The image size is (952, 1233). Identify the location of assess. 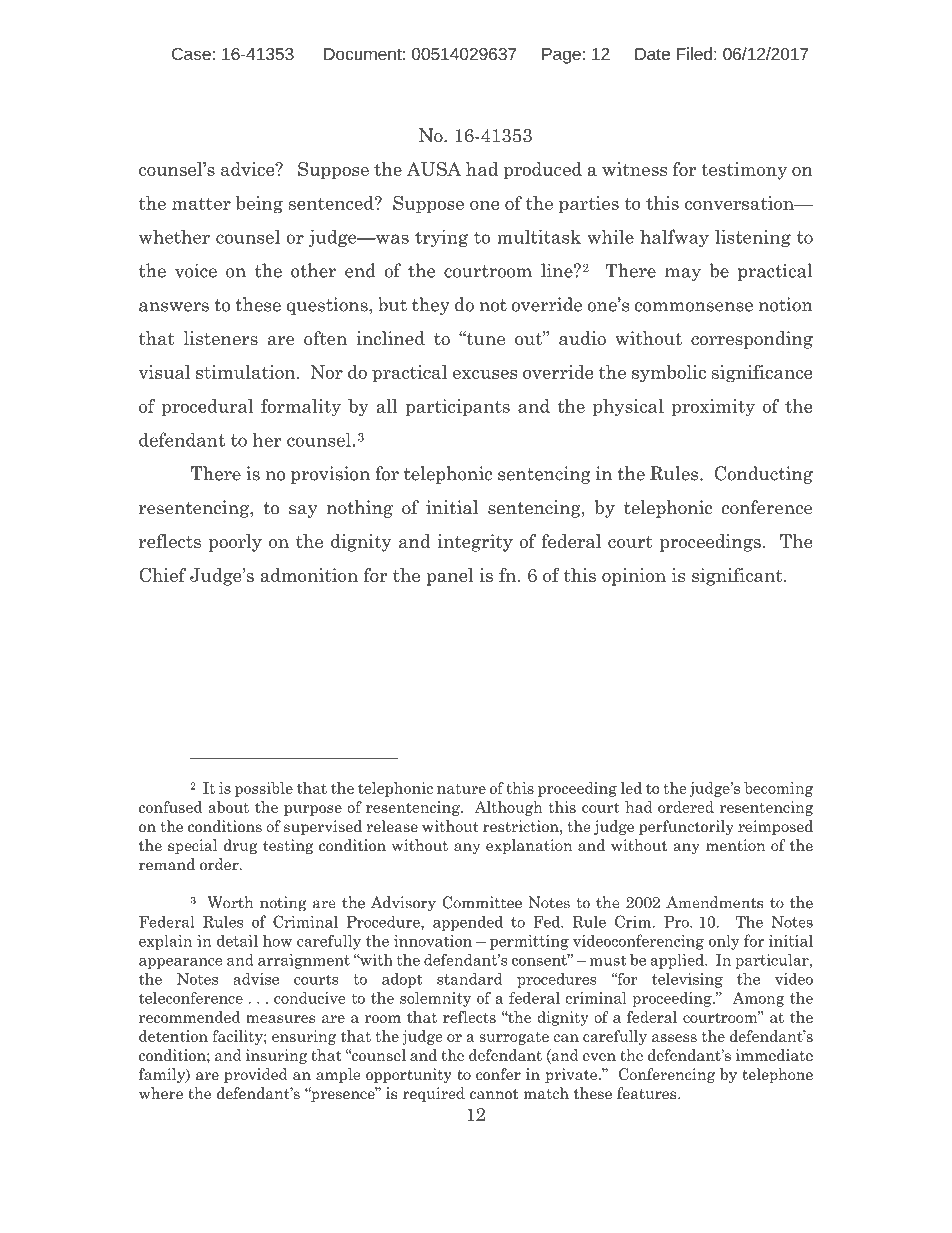
(674, 1038).
